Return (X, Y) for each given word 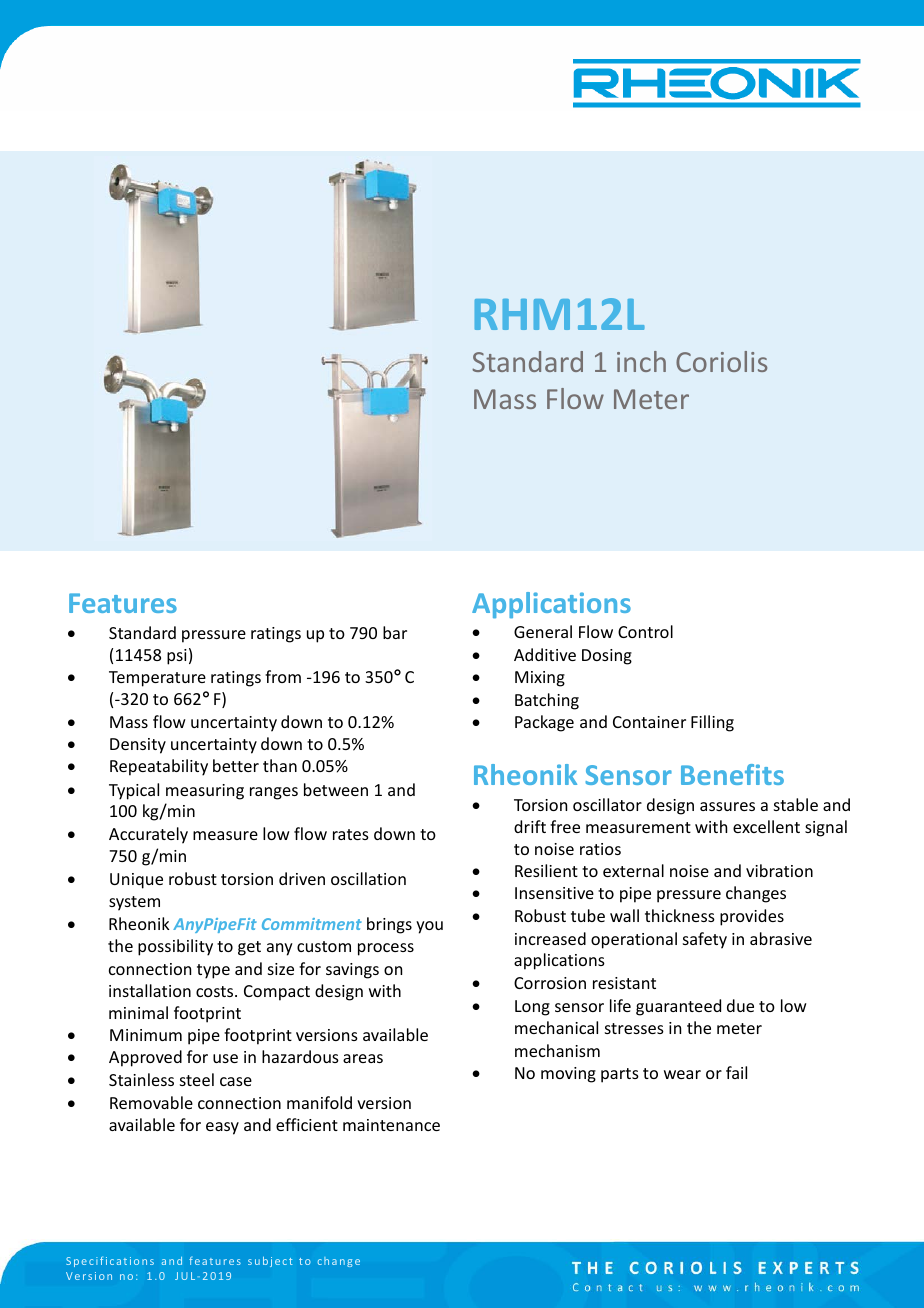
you (429, 927)
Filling (712, 723)
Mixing (540, 679)
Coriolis (721, 361)
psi (177, 657)
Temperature (157, 679)
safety (705, 940)
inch (641, 361)
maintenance (391, 1125)
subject (270, 1262)
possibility (175, 947)
